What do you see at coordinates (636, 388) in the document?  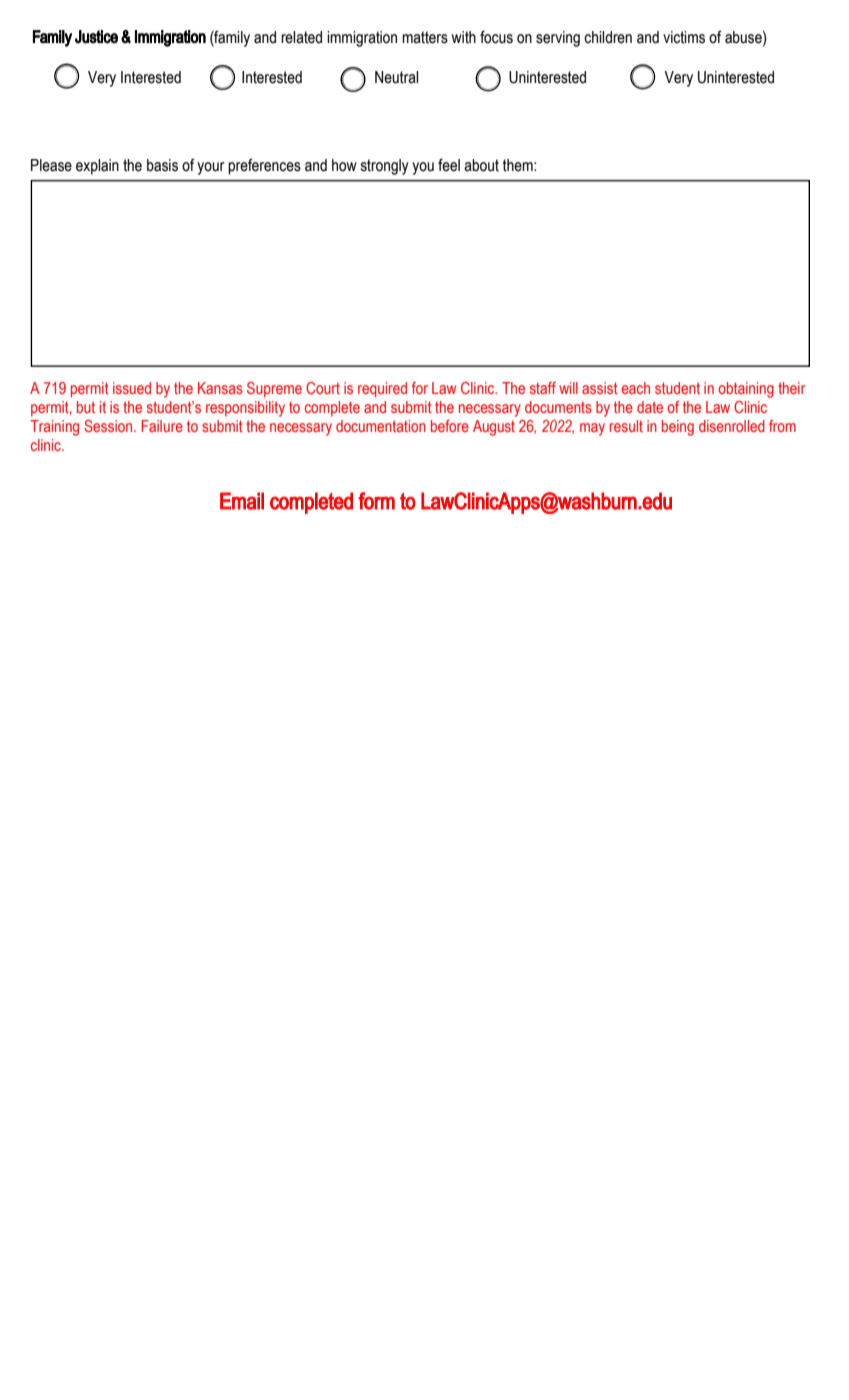 I see `each` at bounding box center [636, 388].
